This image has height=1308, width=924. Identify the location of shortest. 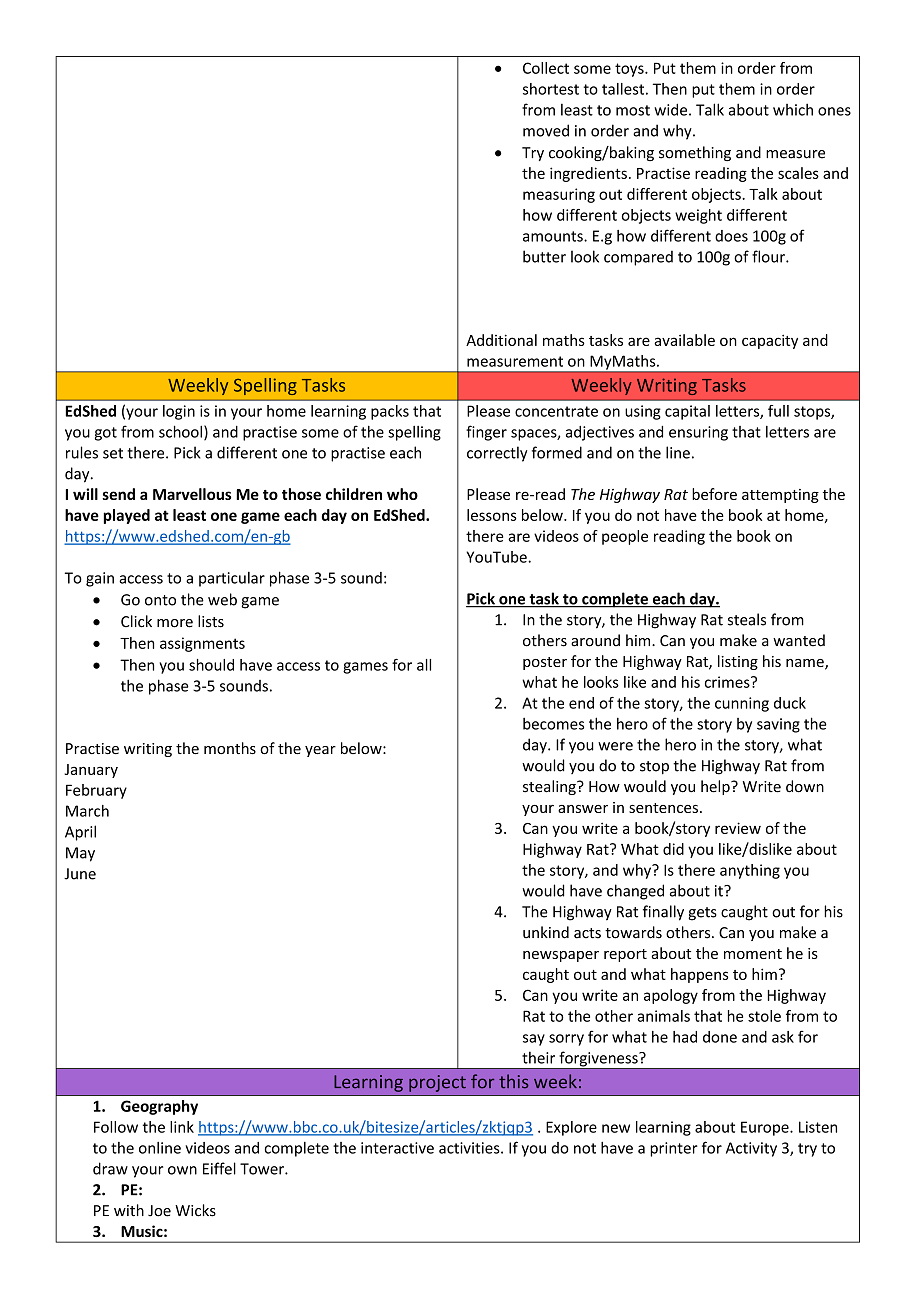
(551, 89).
